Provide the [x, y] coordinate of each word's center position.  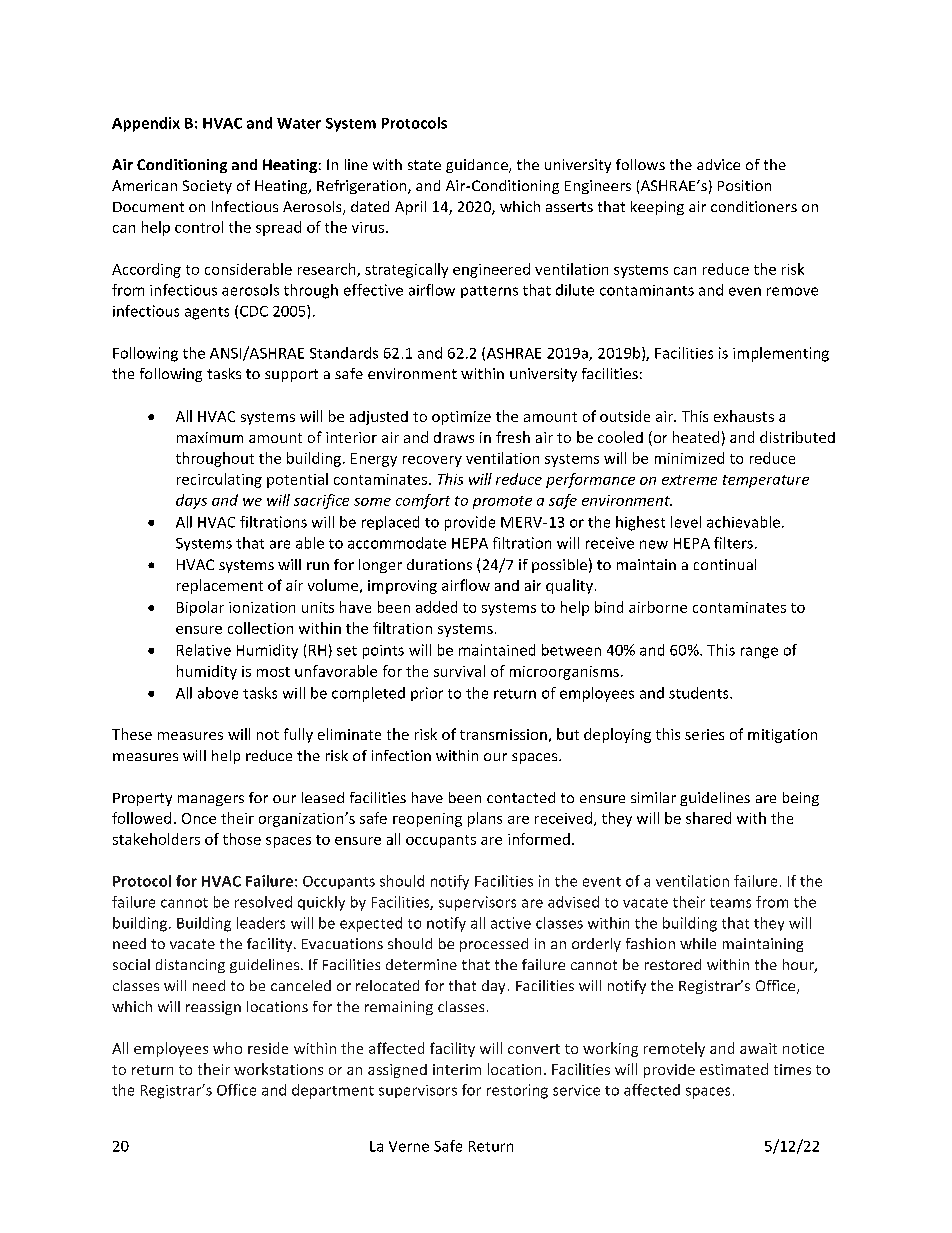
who [227, 1048]
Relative [204, 650]
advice [718, 164]
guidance [478, 166]
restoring [517, 1091]
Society [207, 187]
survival [459, 671]
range [759, 653]
